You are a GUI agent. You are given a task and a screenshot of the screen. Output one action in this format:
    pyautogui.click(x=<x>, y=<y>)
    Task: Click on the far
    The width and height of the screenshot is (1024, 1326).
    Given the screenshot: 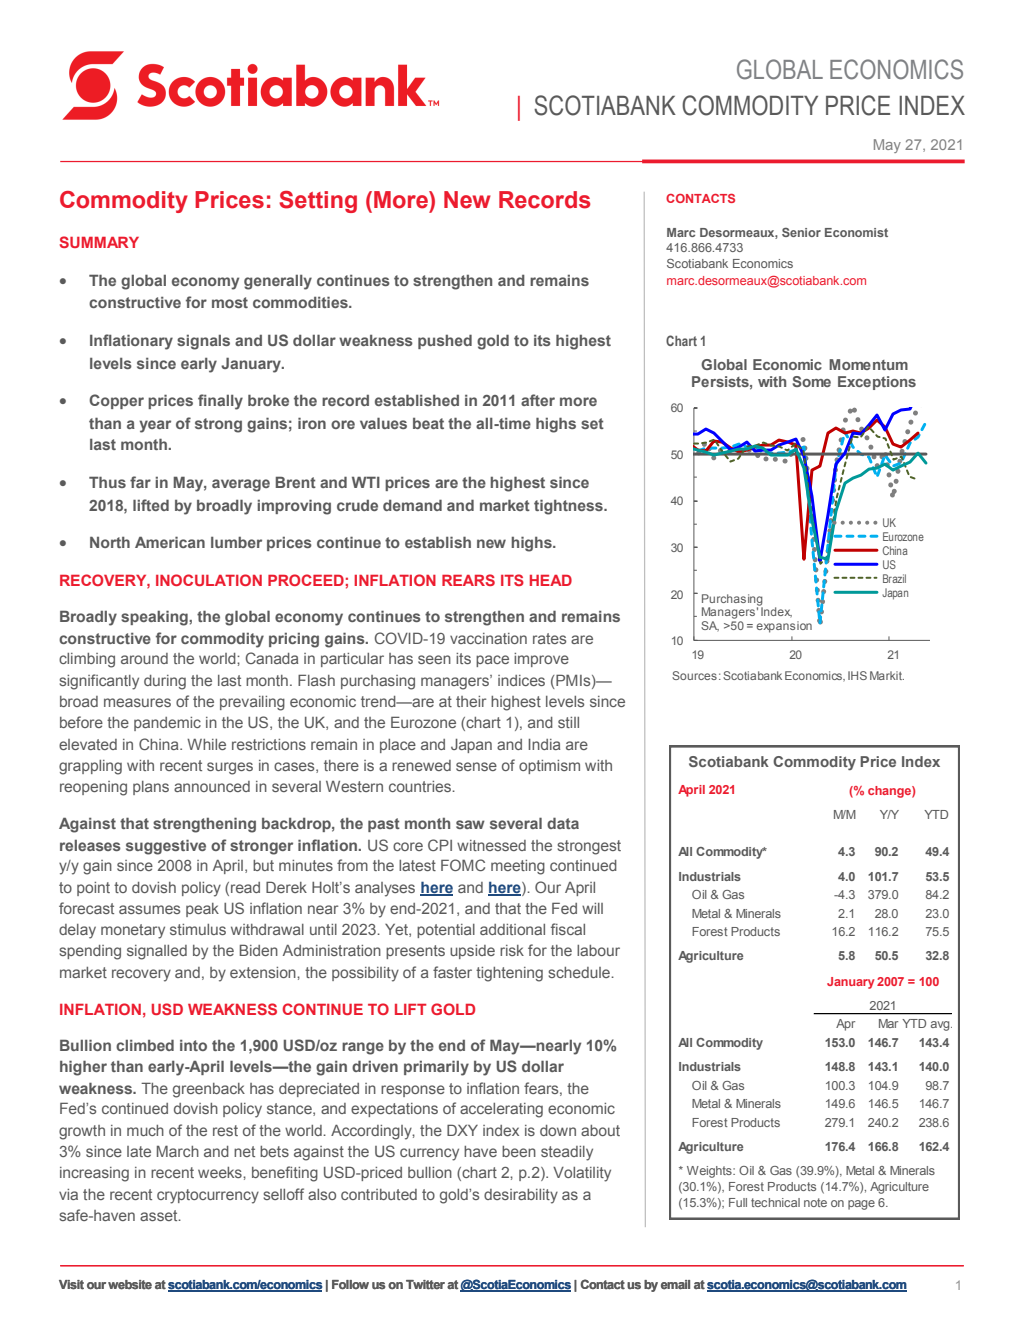 What is the action you would take?
    pyautogui.click(x=140, y=482)
